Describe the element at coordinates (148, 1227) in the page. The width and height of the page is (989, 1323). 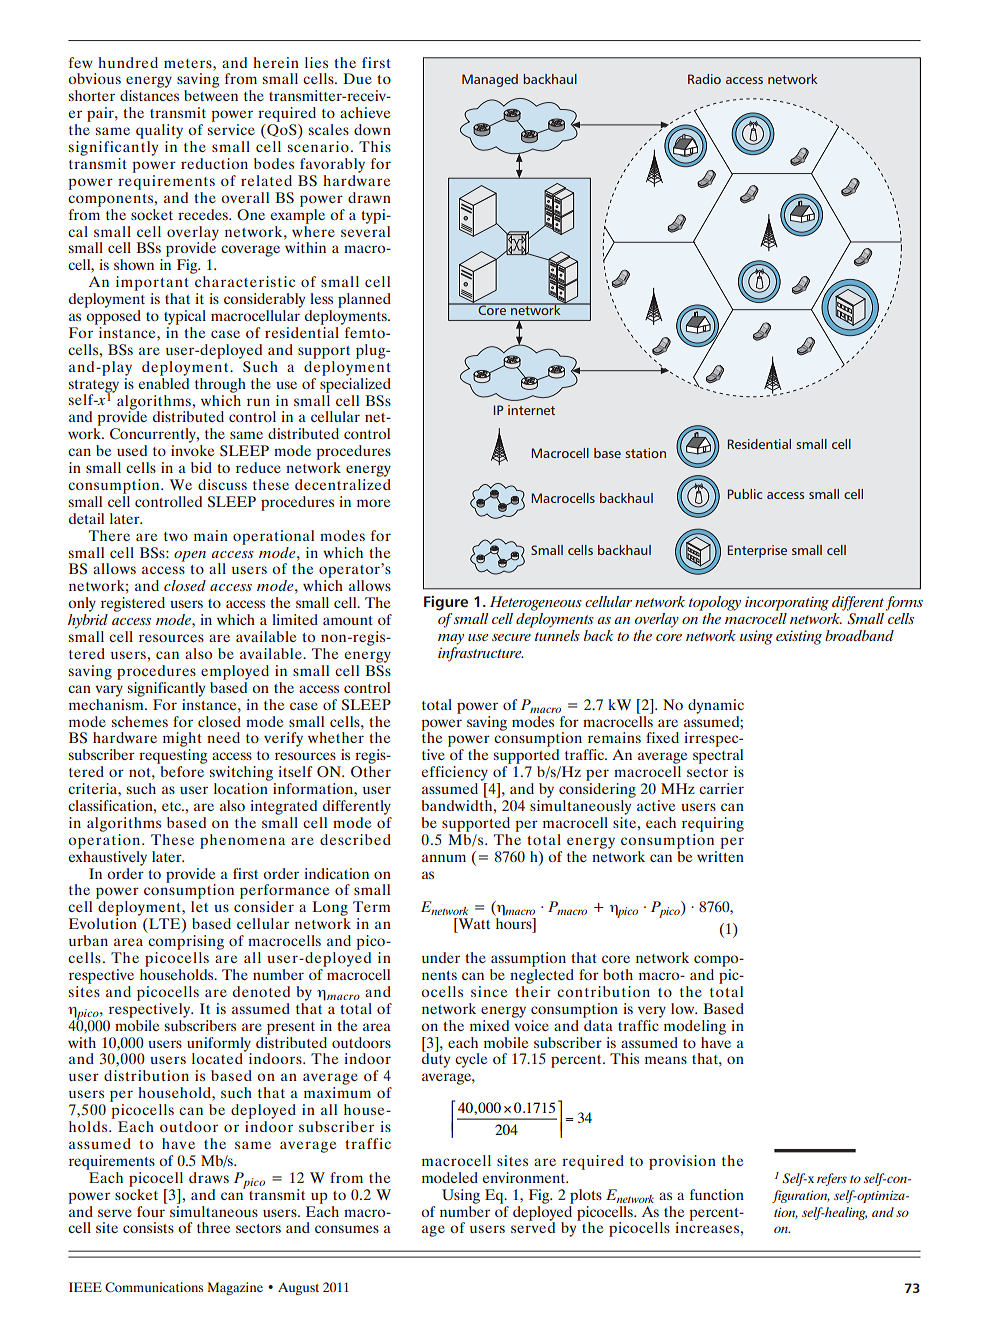
I see `consists` at that location.
